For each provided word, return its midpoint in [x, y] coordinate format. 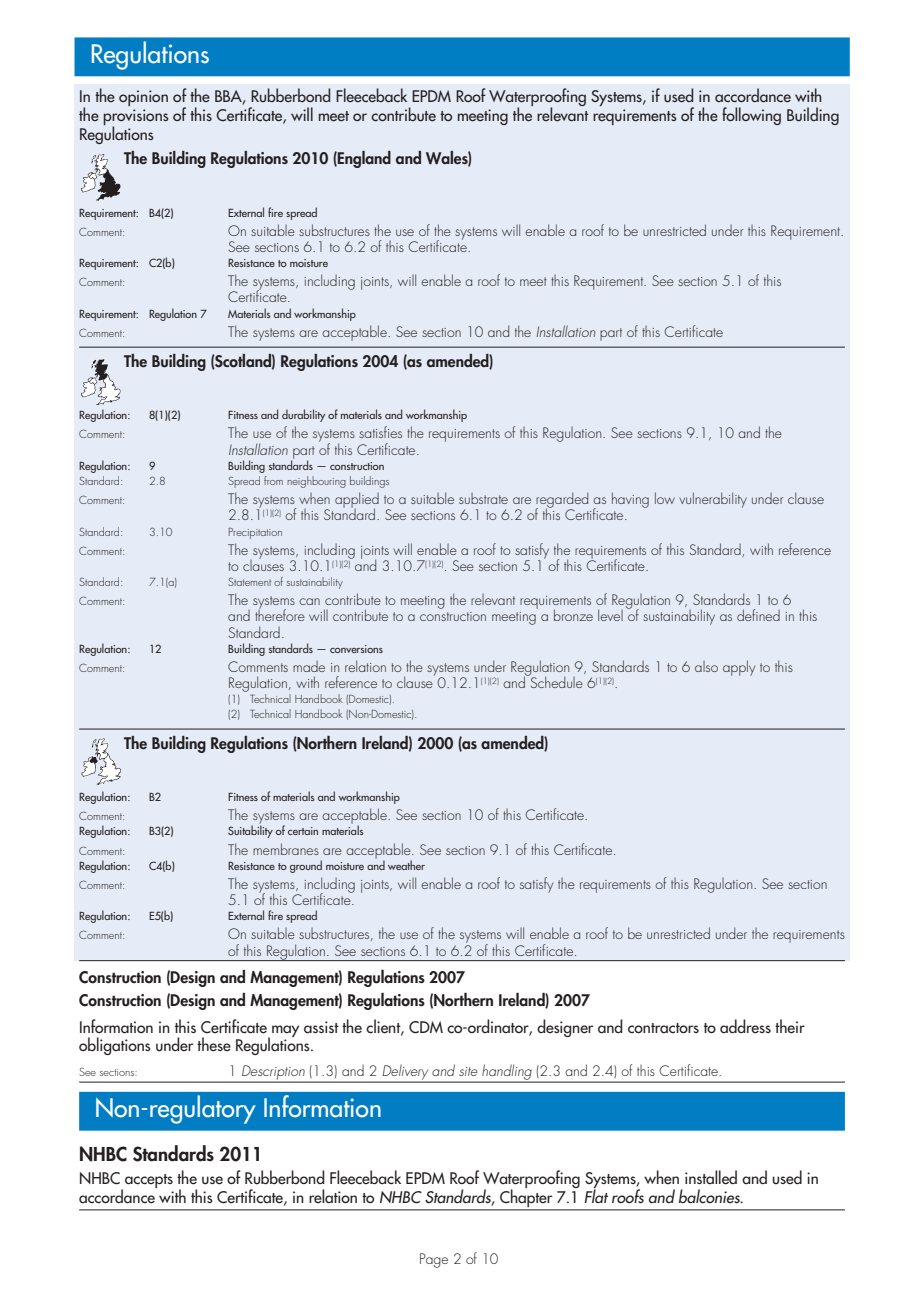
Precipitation [255, 533]
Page [434, 1260]
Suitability [250, 831]
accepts [149, 1181]
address [745, 1026]
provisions [136, 118]
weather [406, 865]
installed [711, 1177]
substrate [483, 498]
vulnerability [713, 500]
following [751, 116]
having [630, 500]
